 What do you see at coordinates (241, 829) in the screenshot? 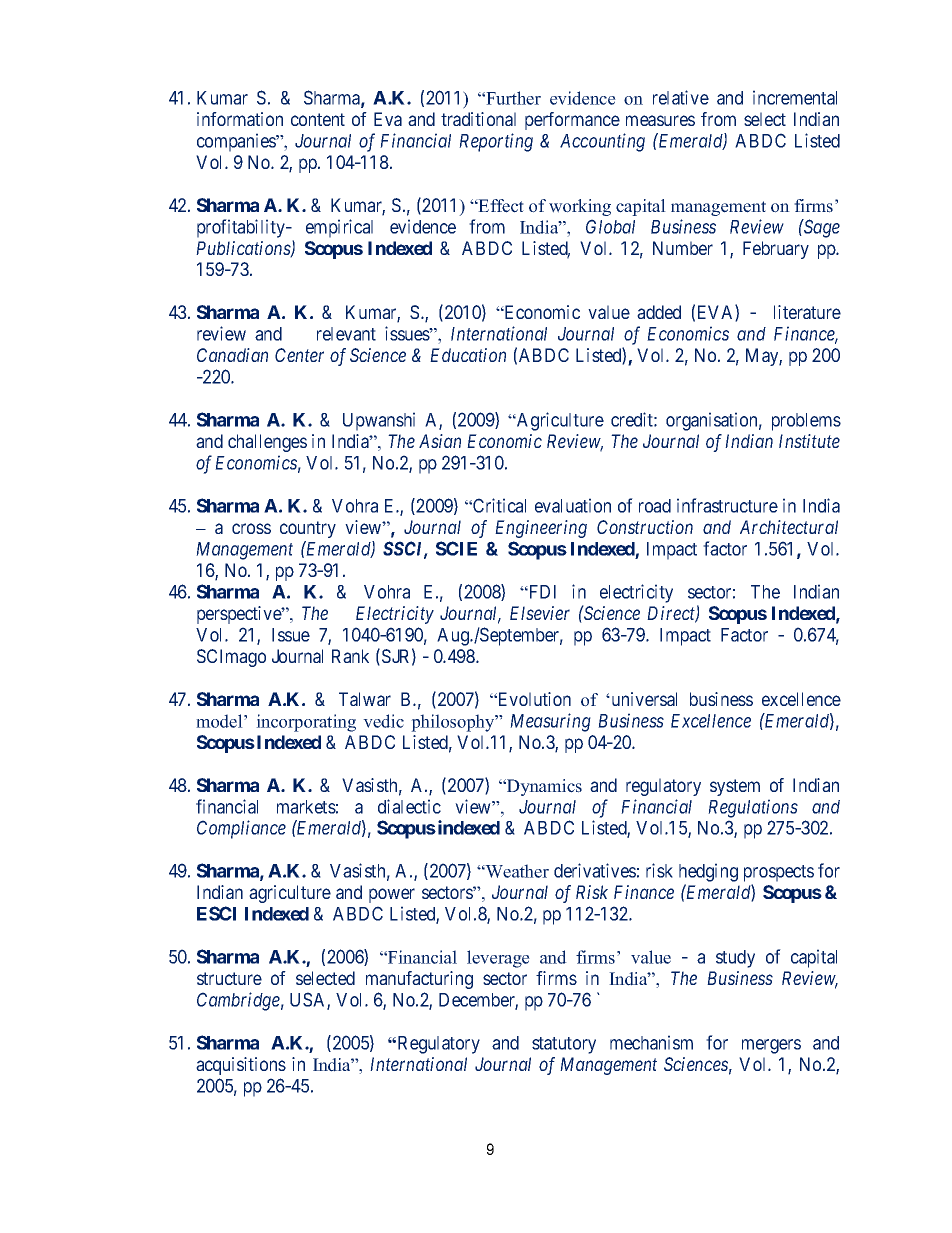
I see `Compliance` at bounding box center [241, 829].
